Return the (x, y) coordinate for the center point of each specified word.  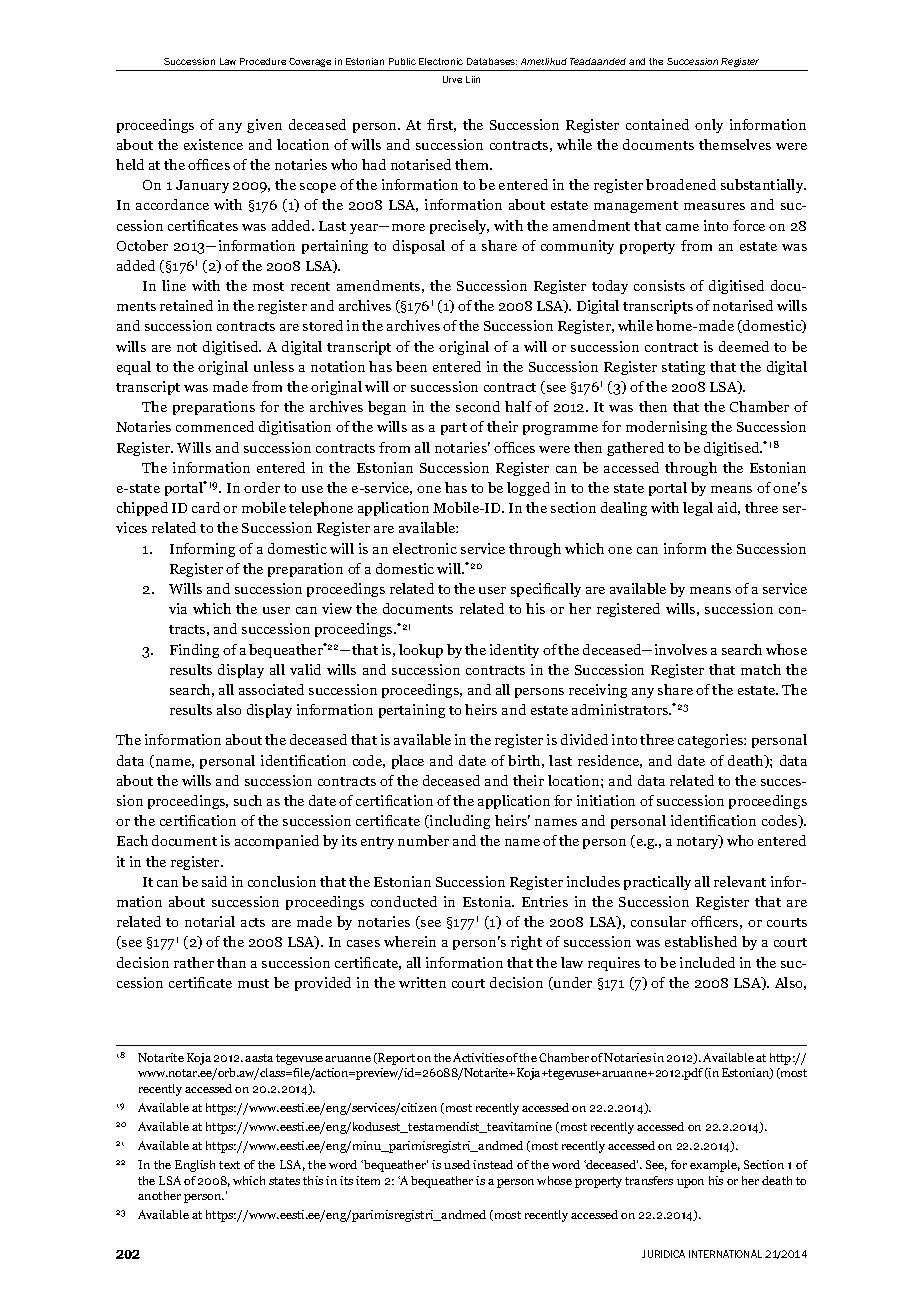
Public (402, 61)
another (159, 1195)
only (709, 126)
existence (213, 144)
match (761, 669)
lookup (421, 651)
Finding (194, 651)
